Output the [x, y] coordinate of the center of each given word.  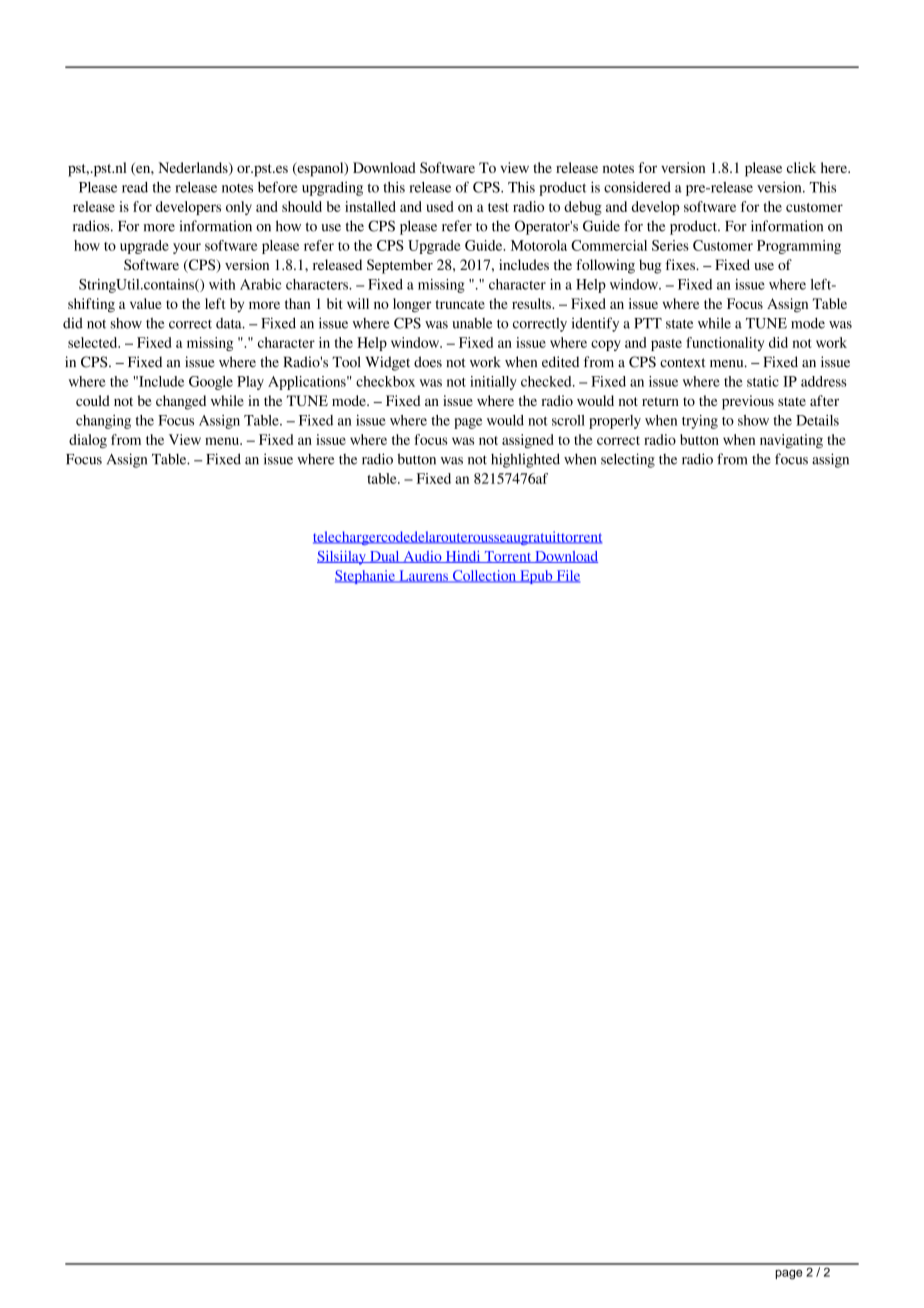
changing [103, 422]
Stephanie [366, 577]
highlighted [525, 460]
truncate [460, 304]
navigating [791, 441]
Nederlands [194, 168]
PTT [648, 323]
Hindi [463, 557]
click [801, 167]
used [439, 206]
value [146, 303]
